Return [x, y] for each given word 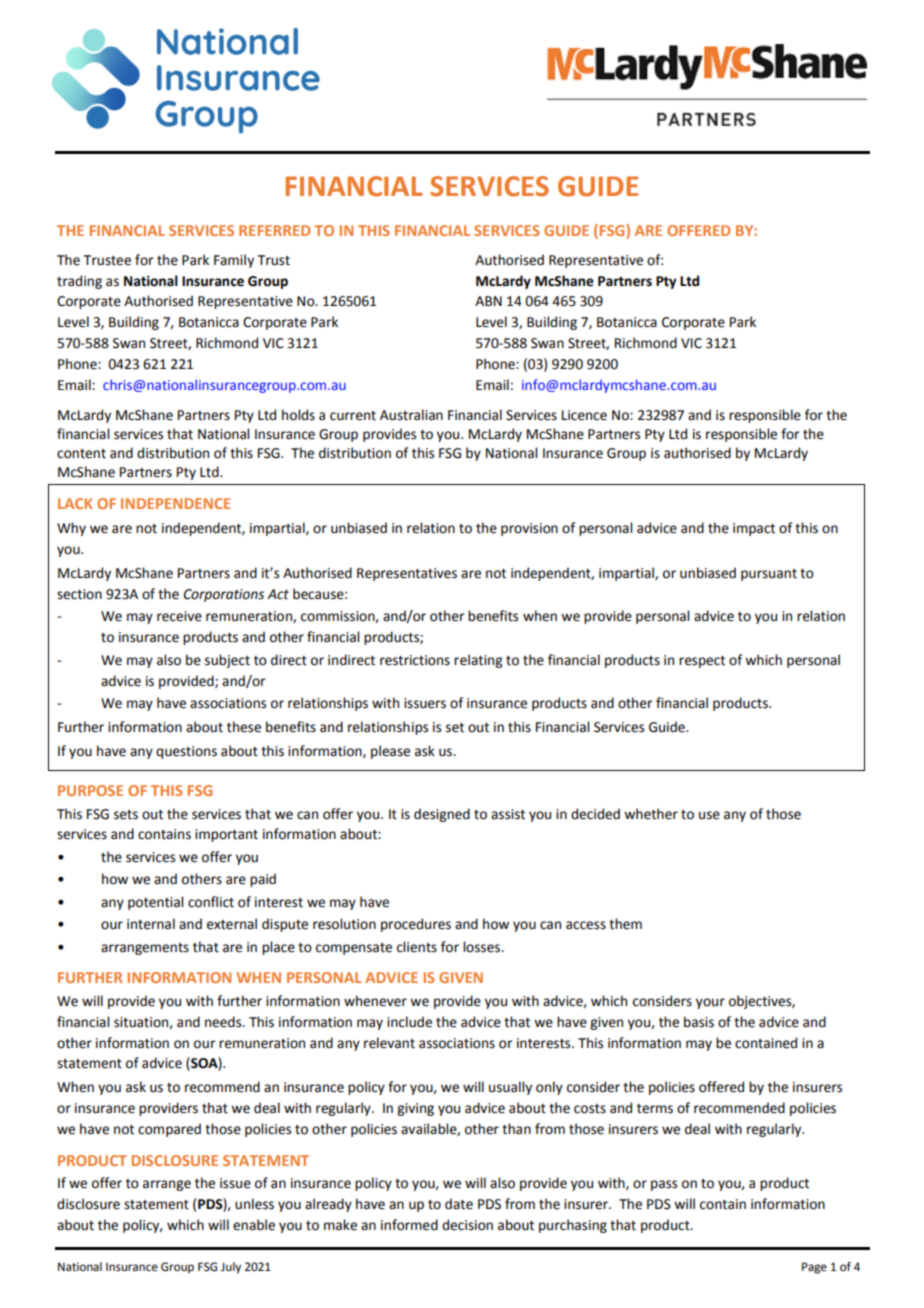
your [710, 1003]
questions [186, 752]
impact [754, 529]
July [231, 1268]
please [390, 752]
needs [224, 1022]
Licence [584, 415]
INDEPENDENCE [176, 503]
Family [234, 261]
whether [651, 814]
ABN [488, 301]
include [409, 1022]
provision [529, 529]
